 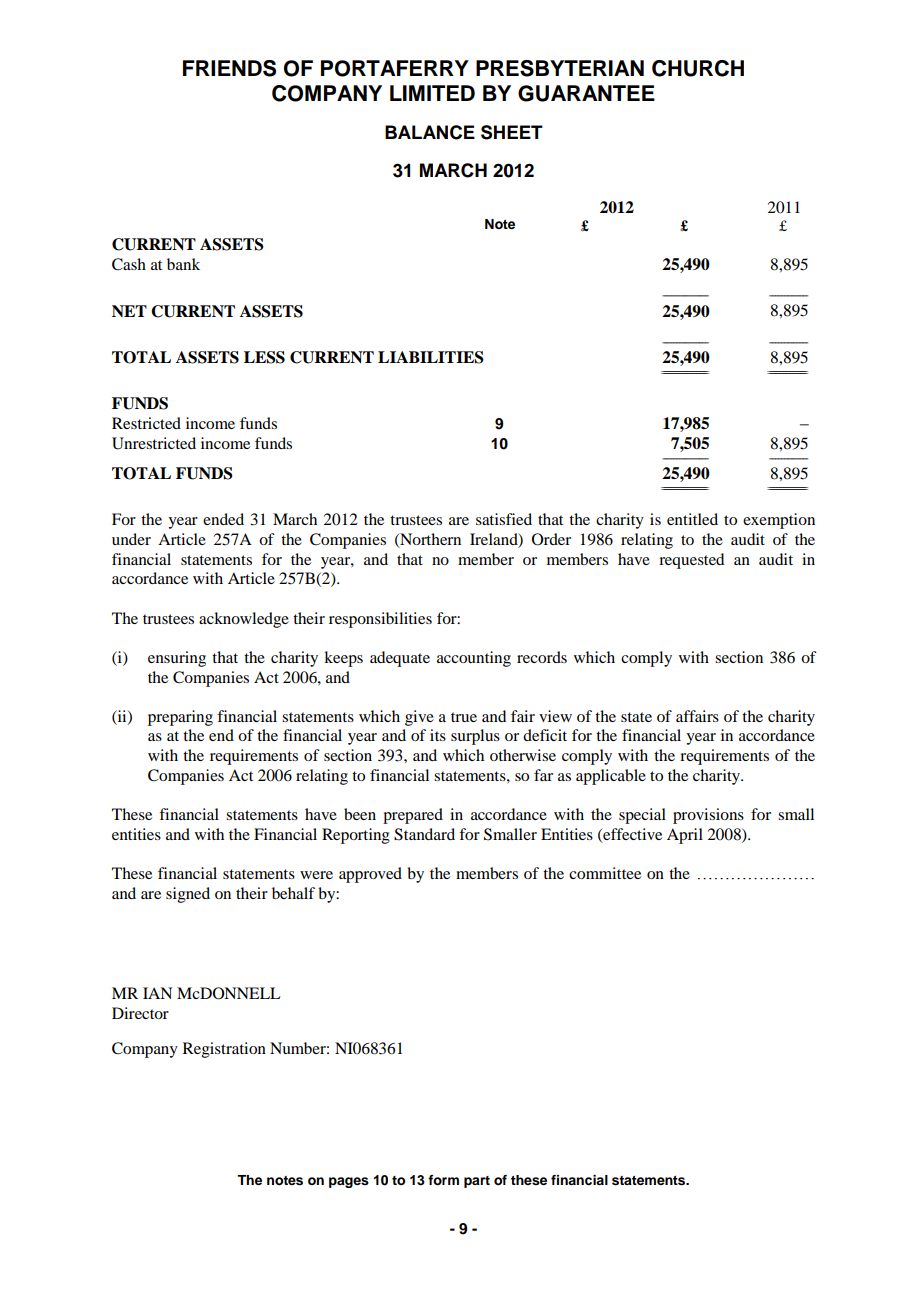 I want to click on provisions, so click(x=708, y=816).
